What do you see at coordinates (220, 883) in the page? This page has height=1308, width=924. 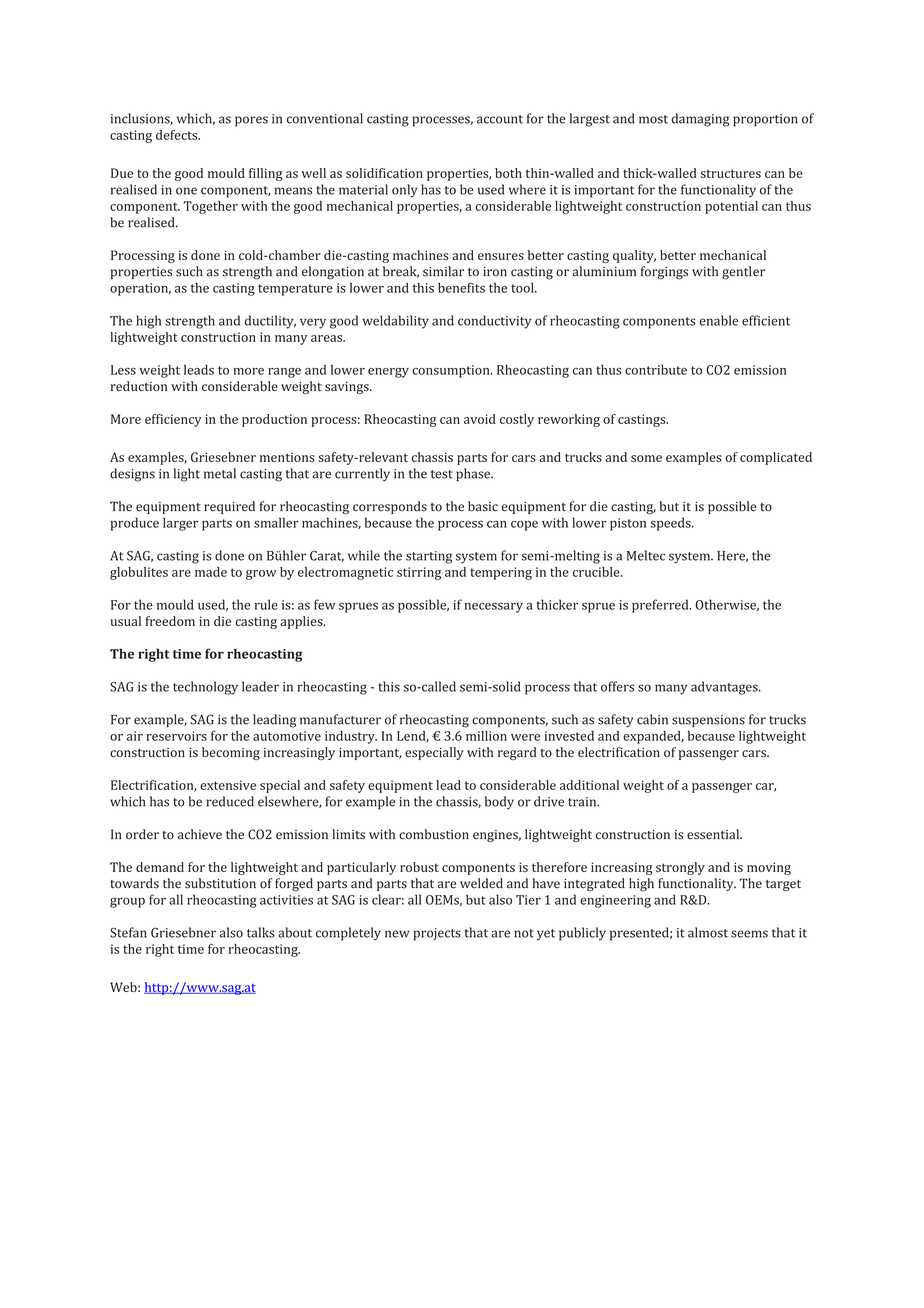 I see `substitution` at bounding box center [220, 883].
